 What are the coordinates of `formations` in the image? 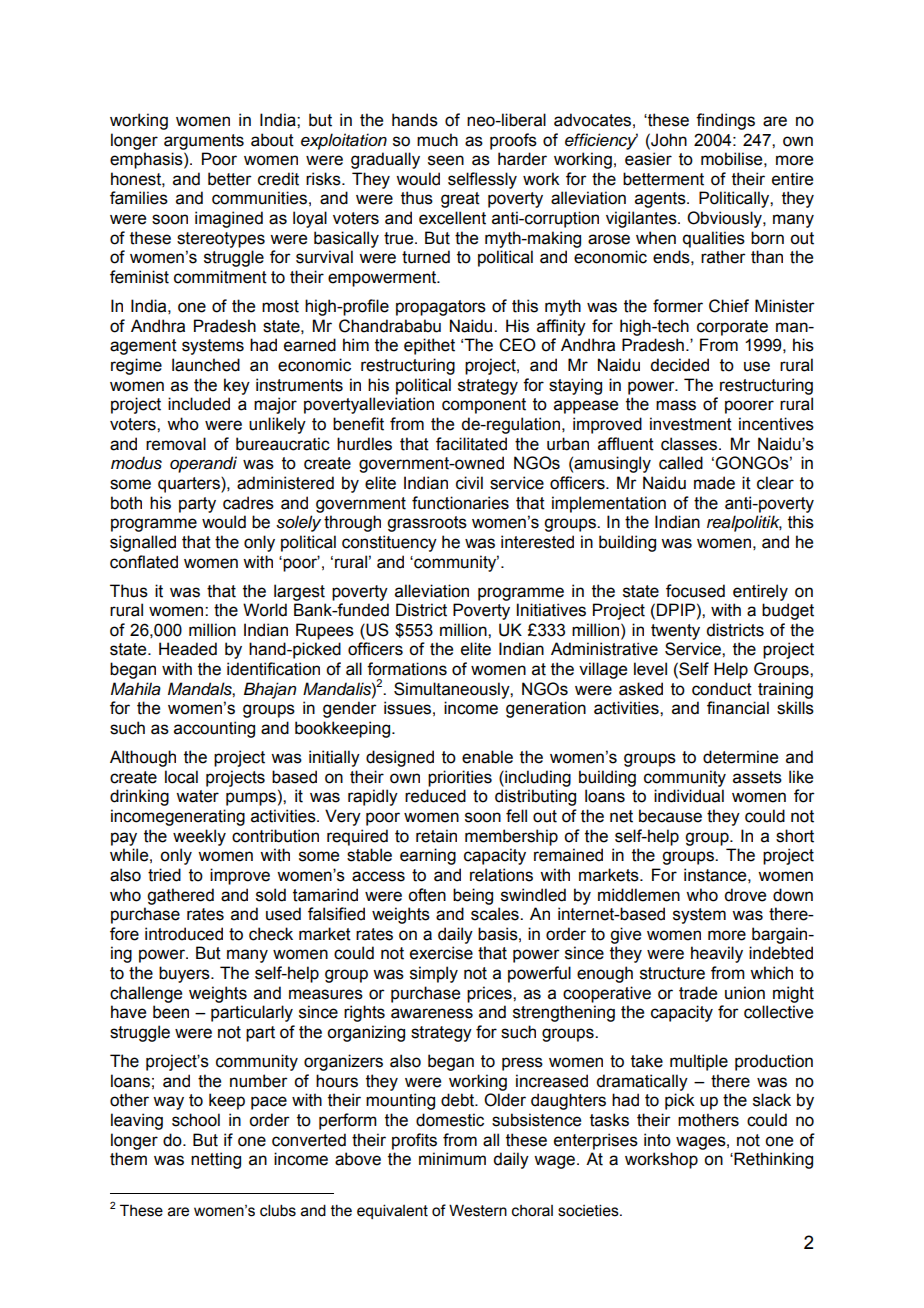 It's located at (407, 669).
